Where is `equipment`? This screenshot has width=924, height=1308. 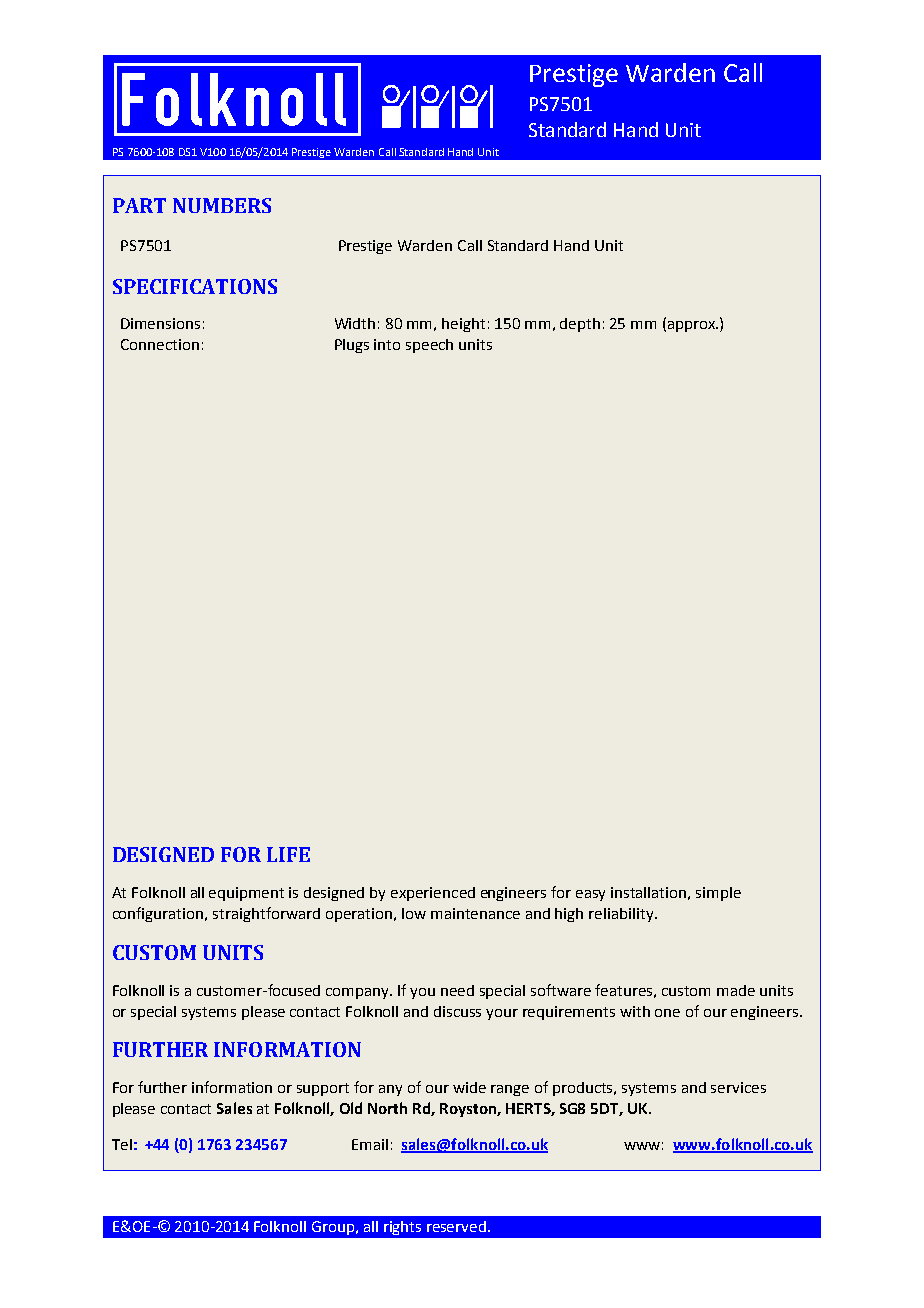
equipment is located at coordinates (246, 894).
